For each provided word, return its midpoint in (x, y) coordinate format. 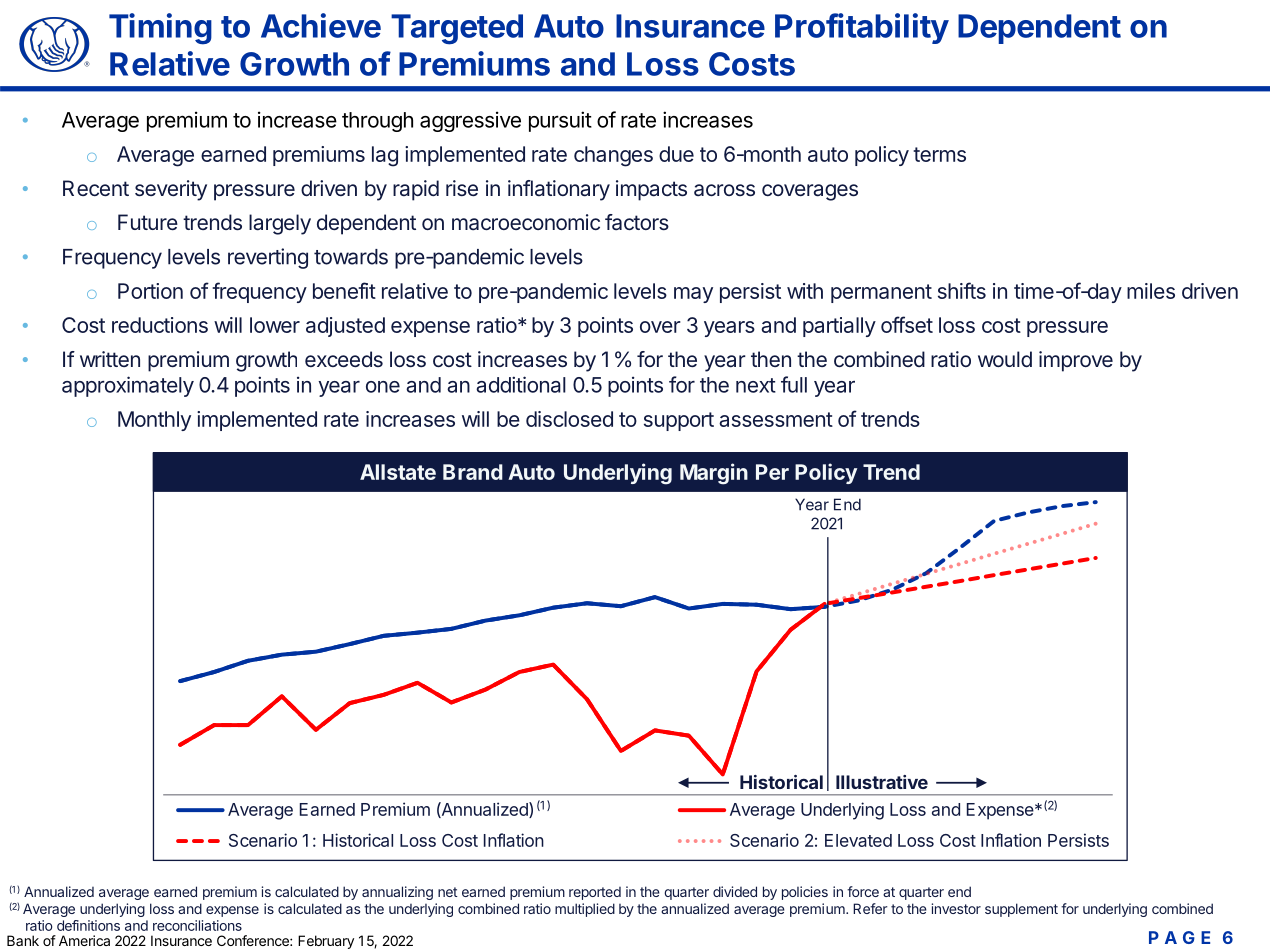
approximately (128, 386)
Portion (150, 291)
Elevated (858, 840)
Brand (473, 472)
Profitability (862, 28)
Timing (160, 29)
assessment (776, 419)
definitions (88, 925)
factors (637, 222)
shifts (962, 290)
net (448, 892)
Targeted (457, 29)
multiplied (585, 910)
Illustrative (882, 782)
